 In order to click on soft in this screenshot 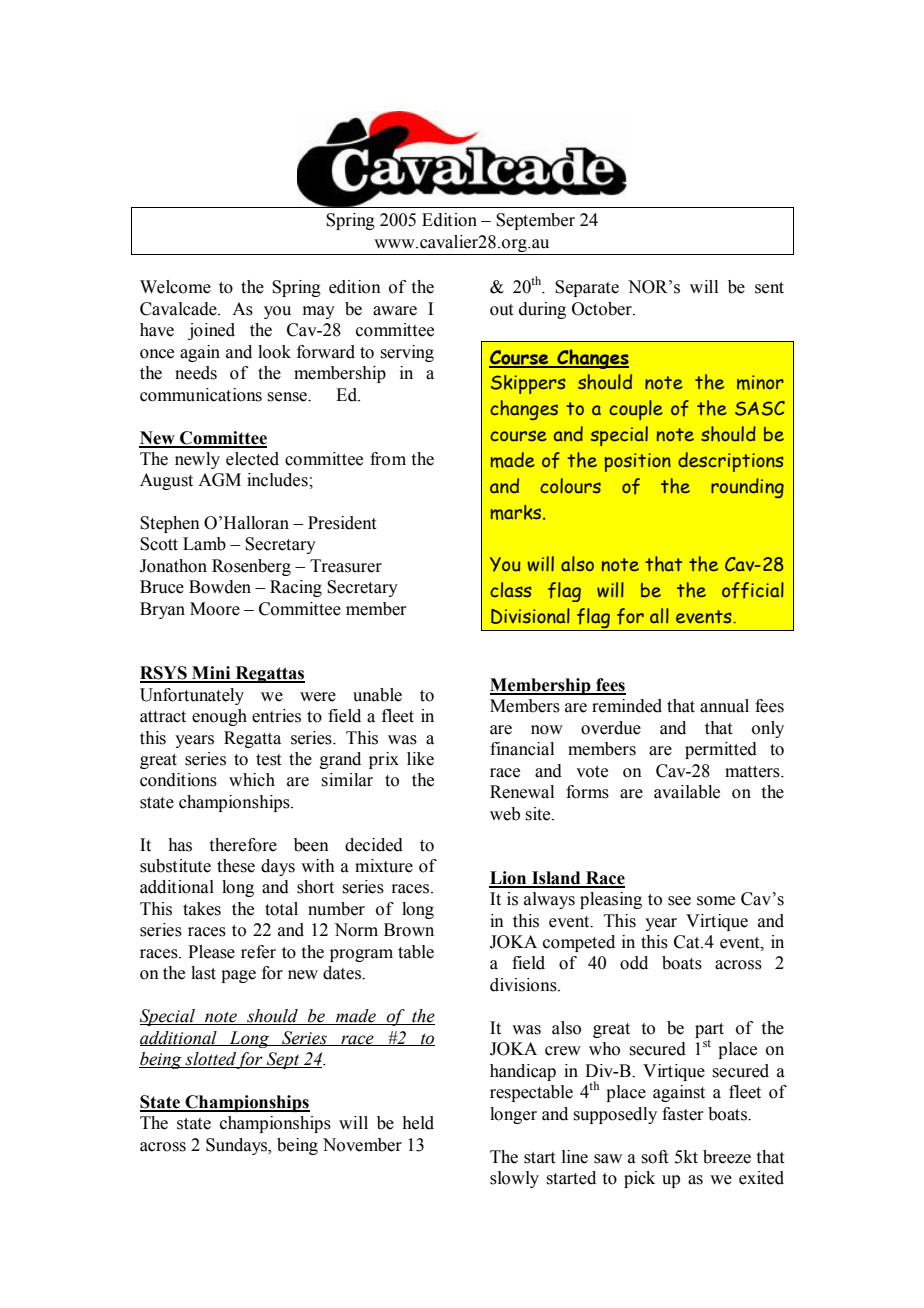, I will do `click(654, 1157)`.
